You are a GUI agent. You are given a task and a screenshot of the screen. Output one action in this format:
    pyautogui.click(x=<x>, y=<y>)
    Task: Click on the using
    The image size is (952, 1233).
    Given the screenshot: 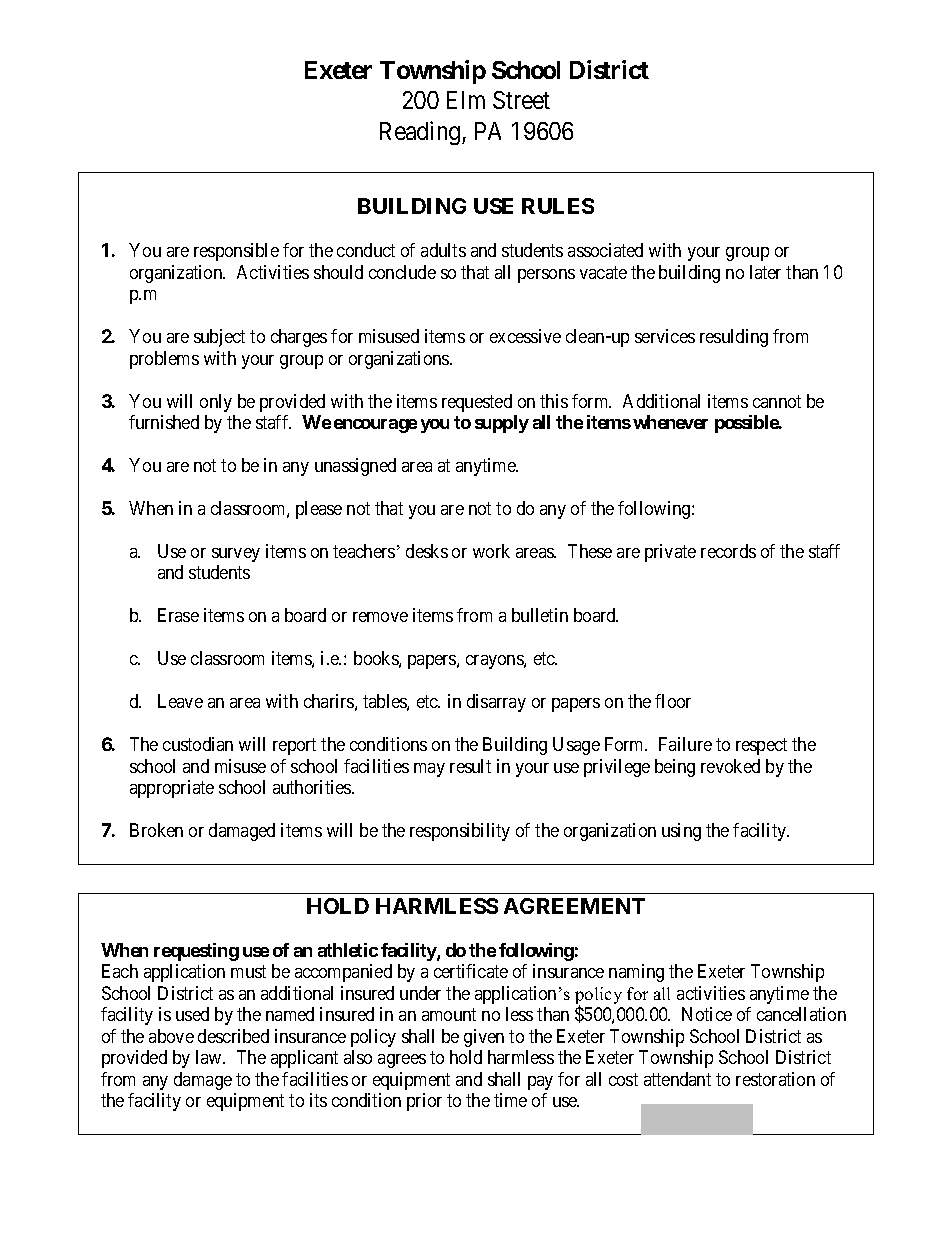 What is the action you would take?
    pyautogui.click(x=681, y=832)
